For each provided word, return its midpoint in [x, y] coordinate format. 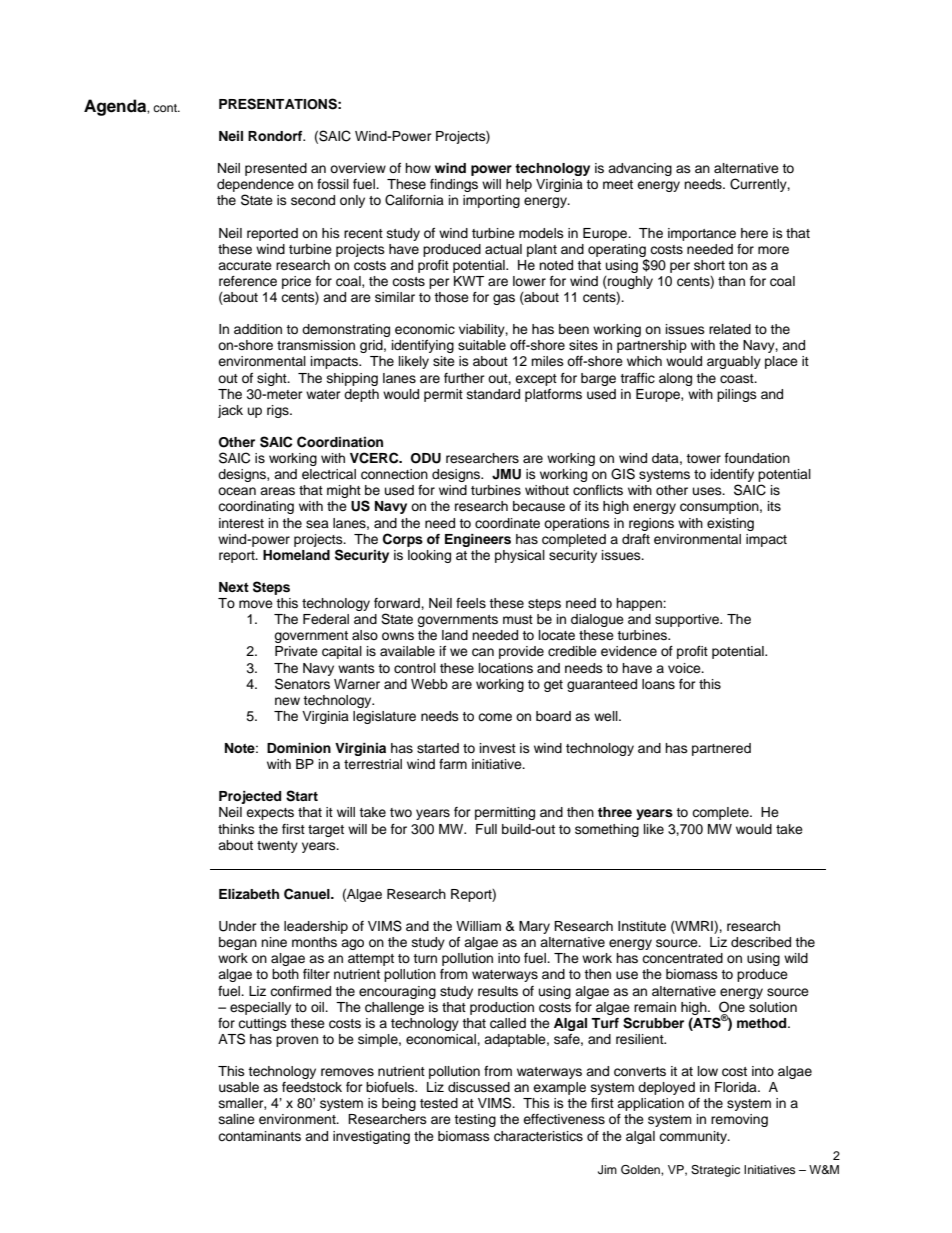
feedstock [312, 1087]
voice [685, 668]
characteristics [538, 1136]
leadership [316, 927]
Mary [534, 927]
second [313, 200]
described [761, 942]
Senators [302, 684]
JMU [506, 474]
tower [703, 458]
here [754, 233]
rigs [279, 411]
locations [506, 668]
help [519, 185]
